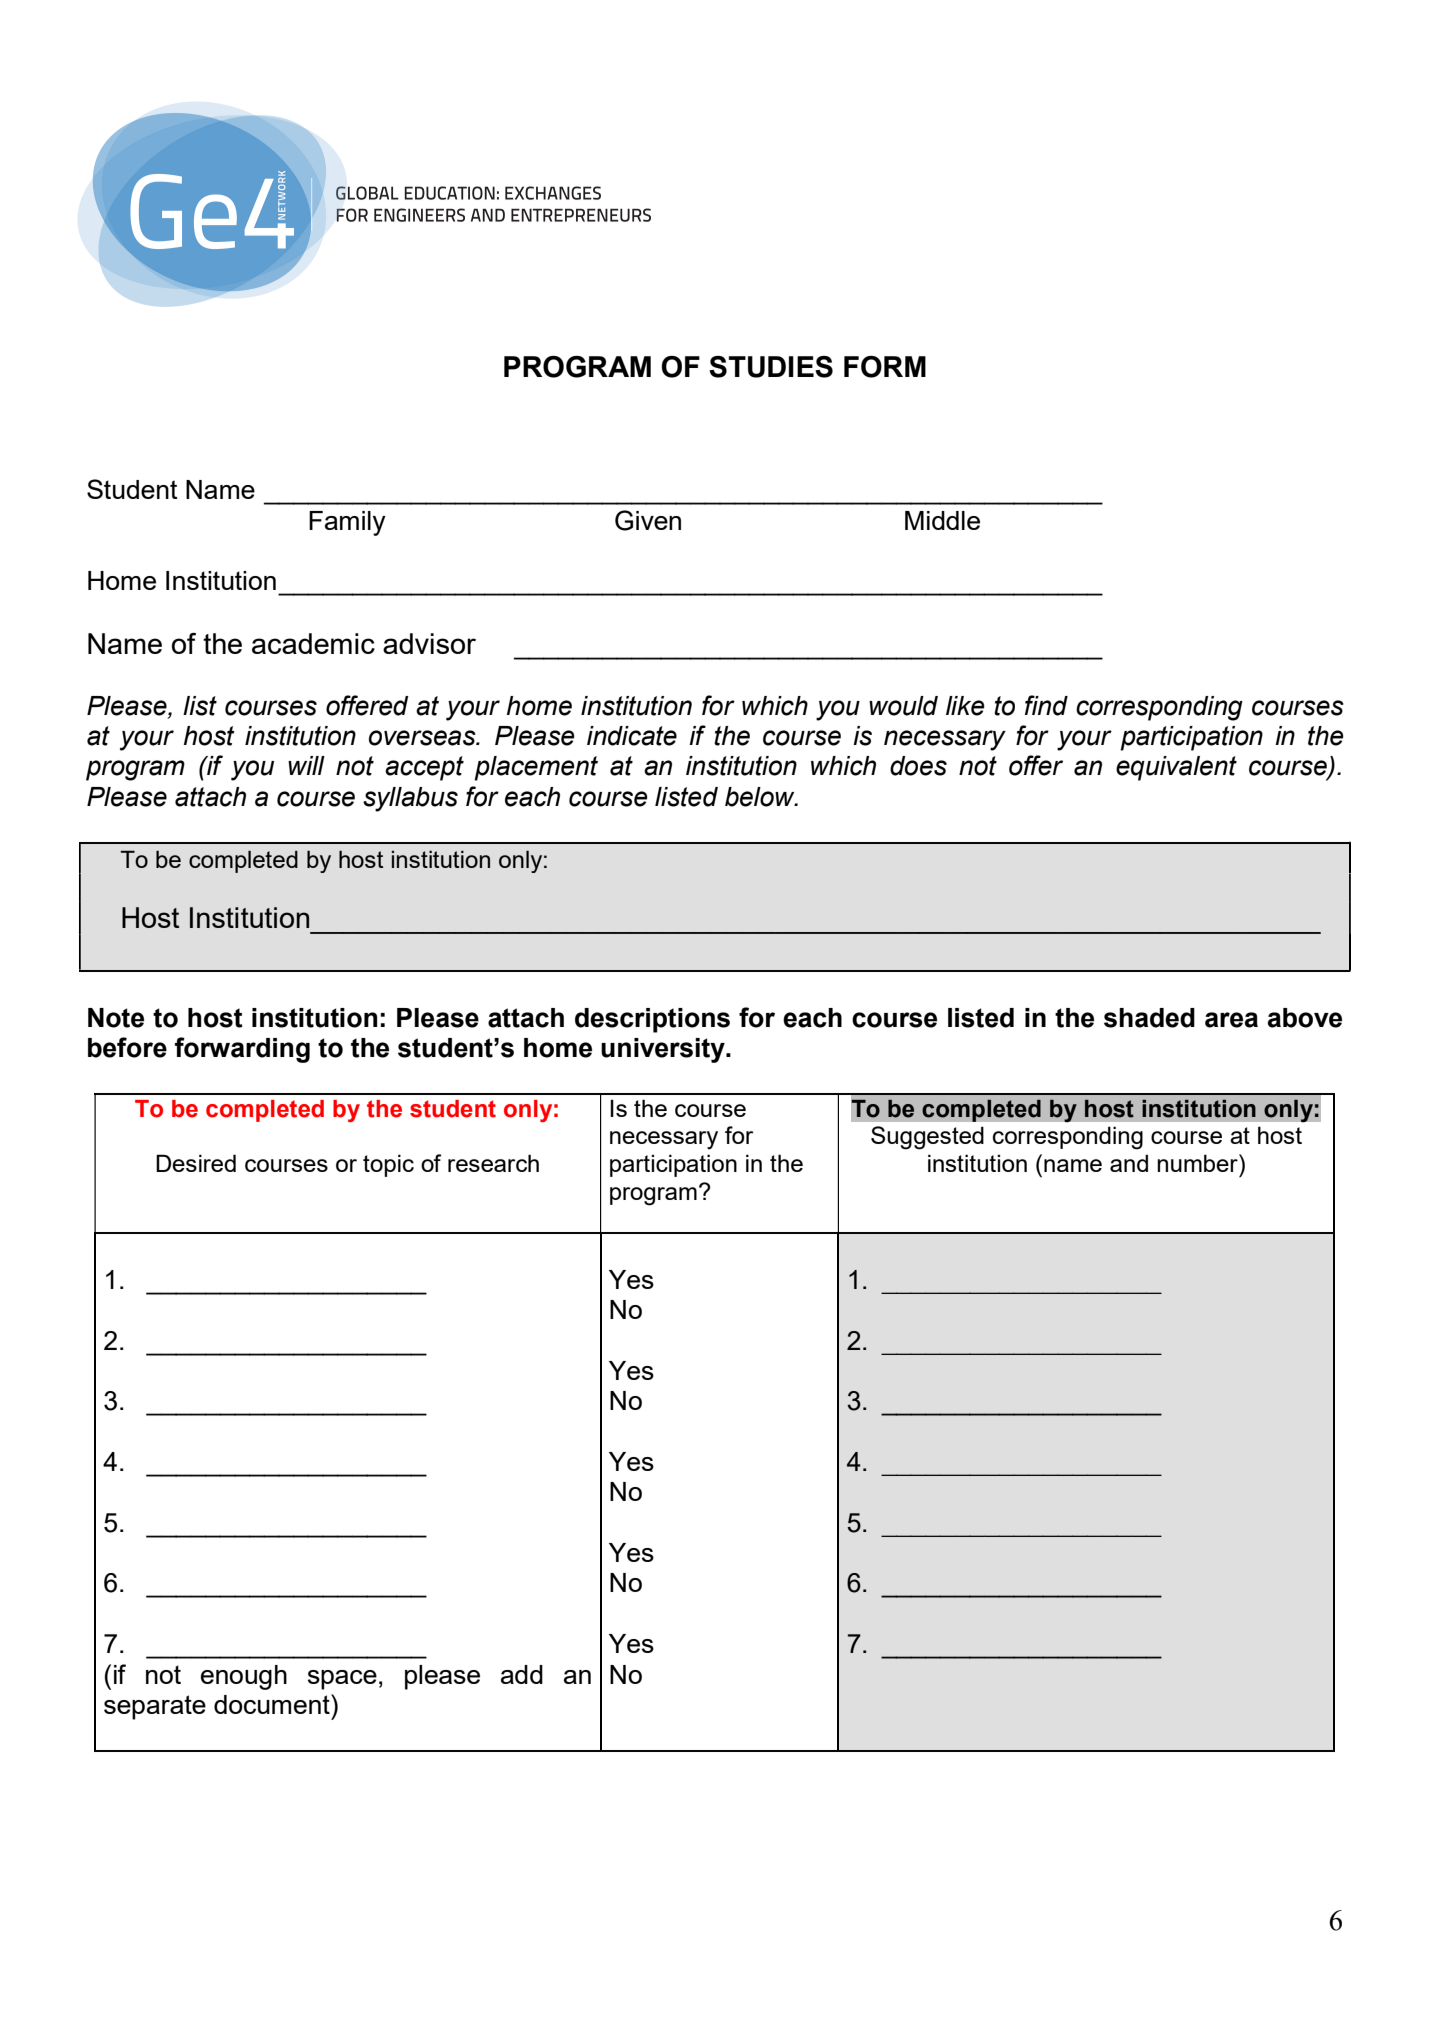 Image resolution: width=1429 pixels, height=2022 pixels. What do you see at coordinates (196, 1163) in the document?
I see `Desired` at bounding box center [196, 1163].
